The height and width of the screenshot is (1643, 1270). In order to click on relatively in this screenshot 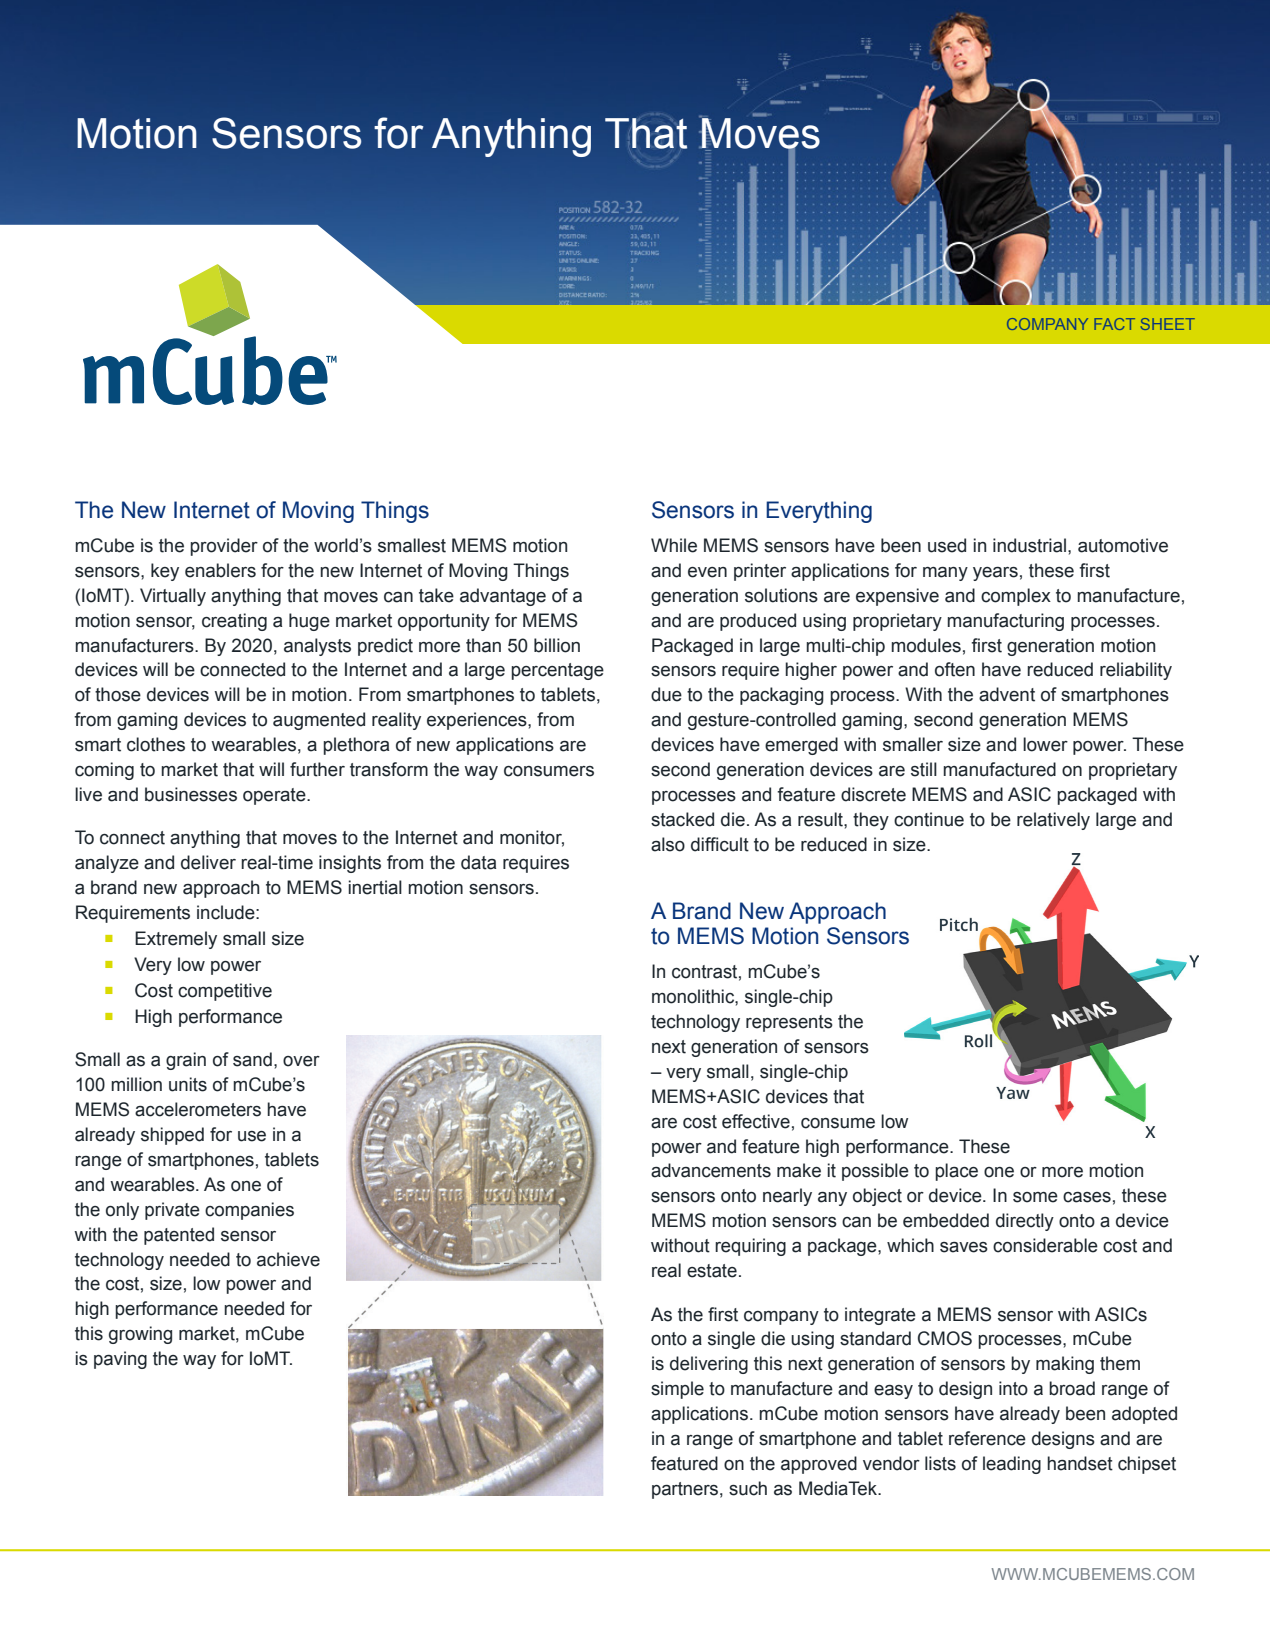, I will do `click(1053, 821)`.
